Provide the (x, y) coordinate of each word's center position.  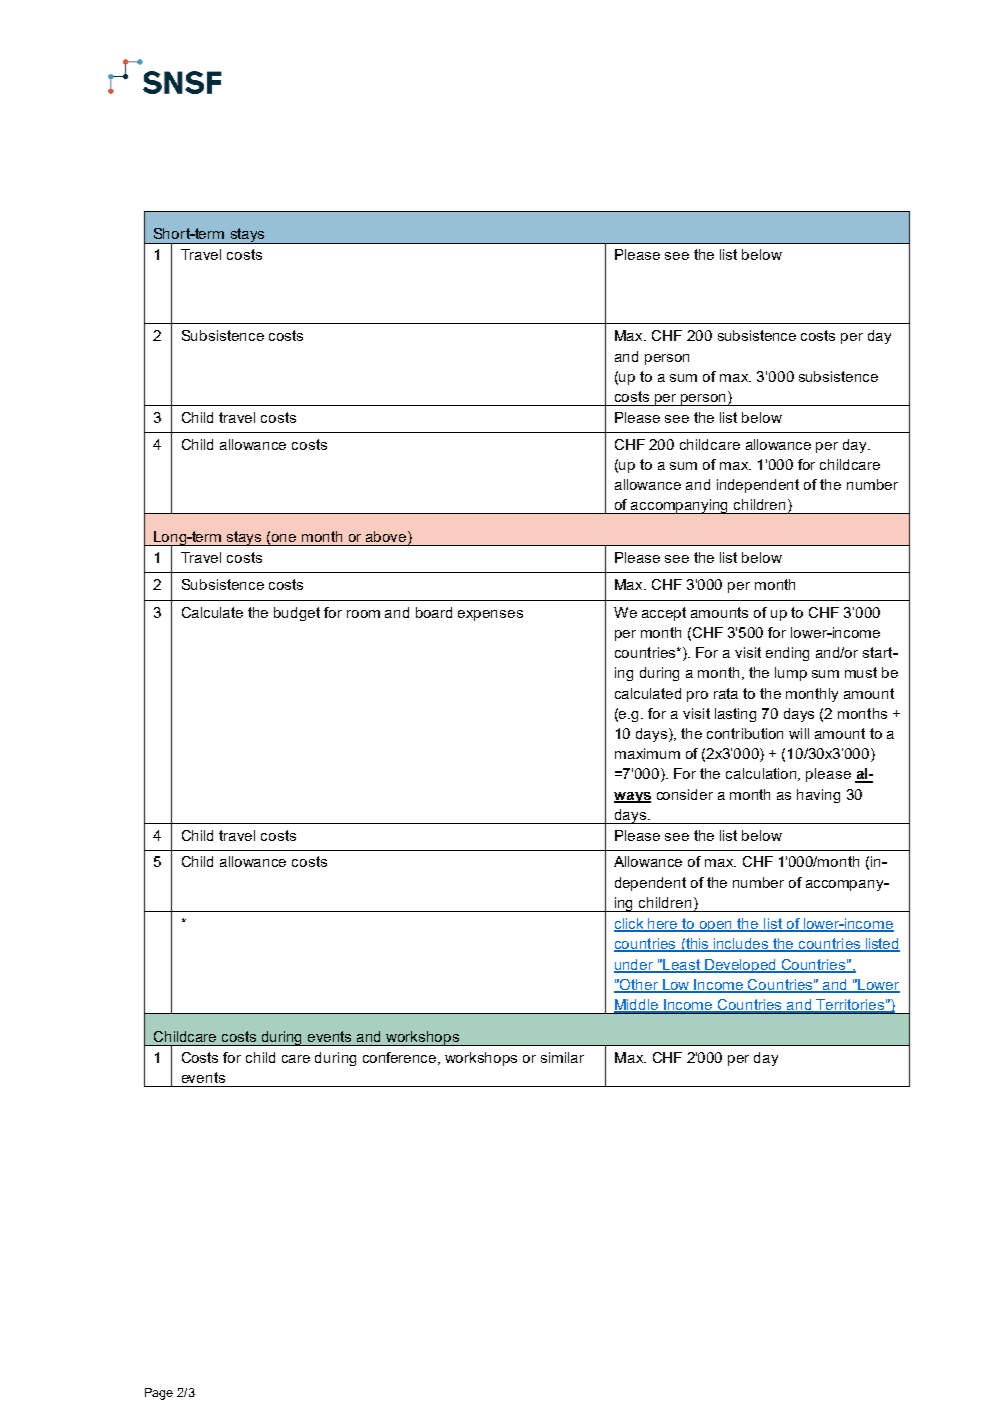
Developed (741, 966)
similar (562, 1057)
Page (159, 1394)
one (284, 538)
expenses (490, 615)
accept (664, 614)
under (635, 965)
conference (401, 1058)
